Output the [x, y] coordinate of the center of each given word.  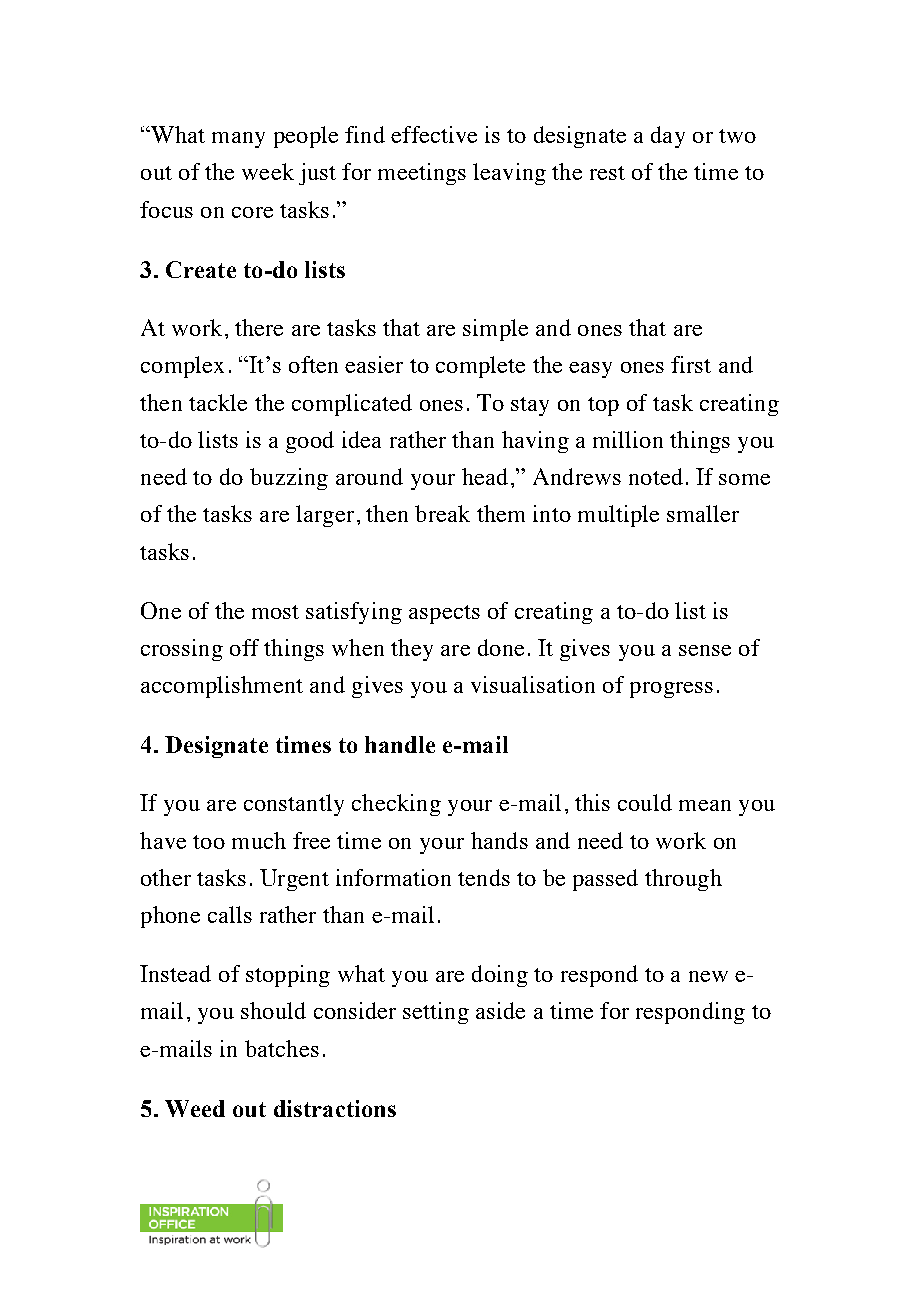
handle [400, 744]
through [683, 880]
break [442, 513]
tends [484, 877]
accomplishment [222, 687]
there [259, 327]
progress [671, 690]
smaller [703, 513]
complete [480, 367]
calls [230, 914]
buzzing [289, 479]
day [668, 137]
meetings [422, 174]
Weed [195, 1108]
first [691, 364]
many [238, 140]
